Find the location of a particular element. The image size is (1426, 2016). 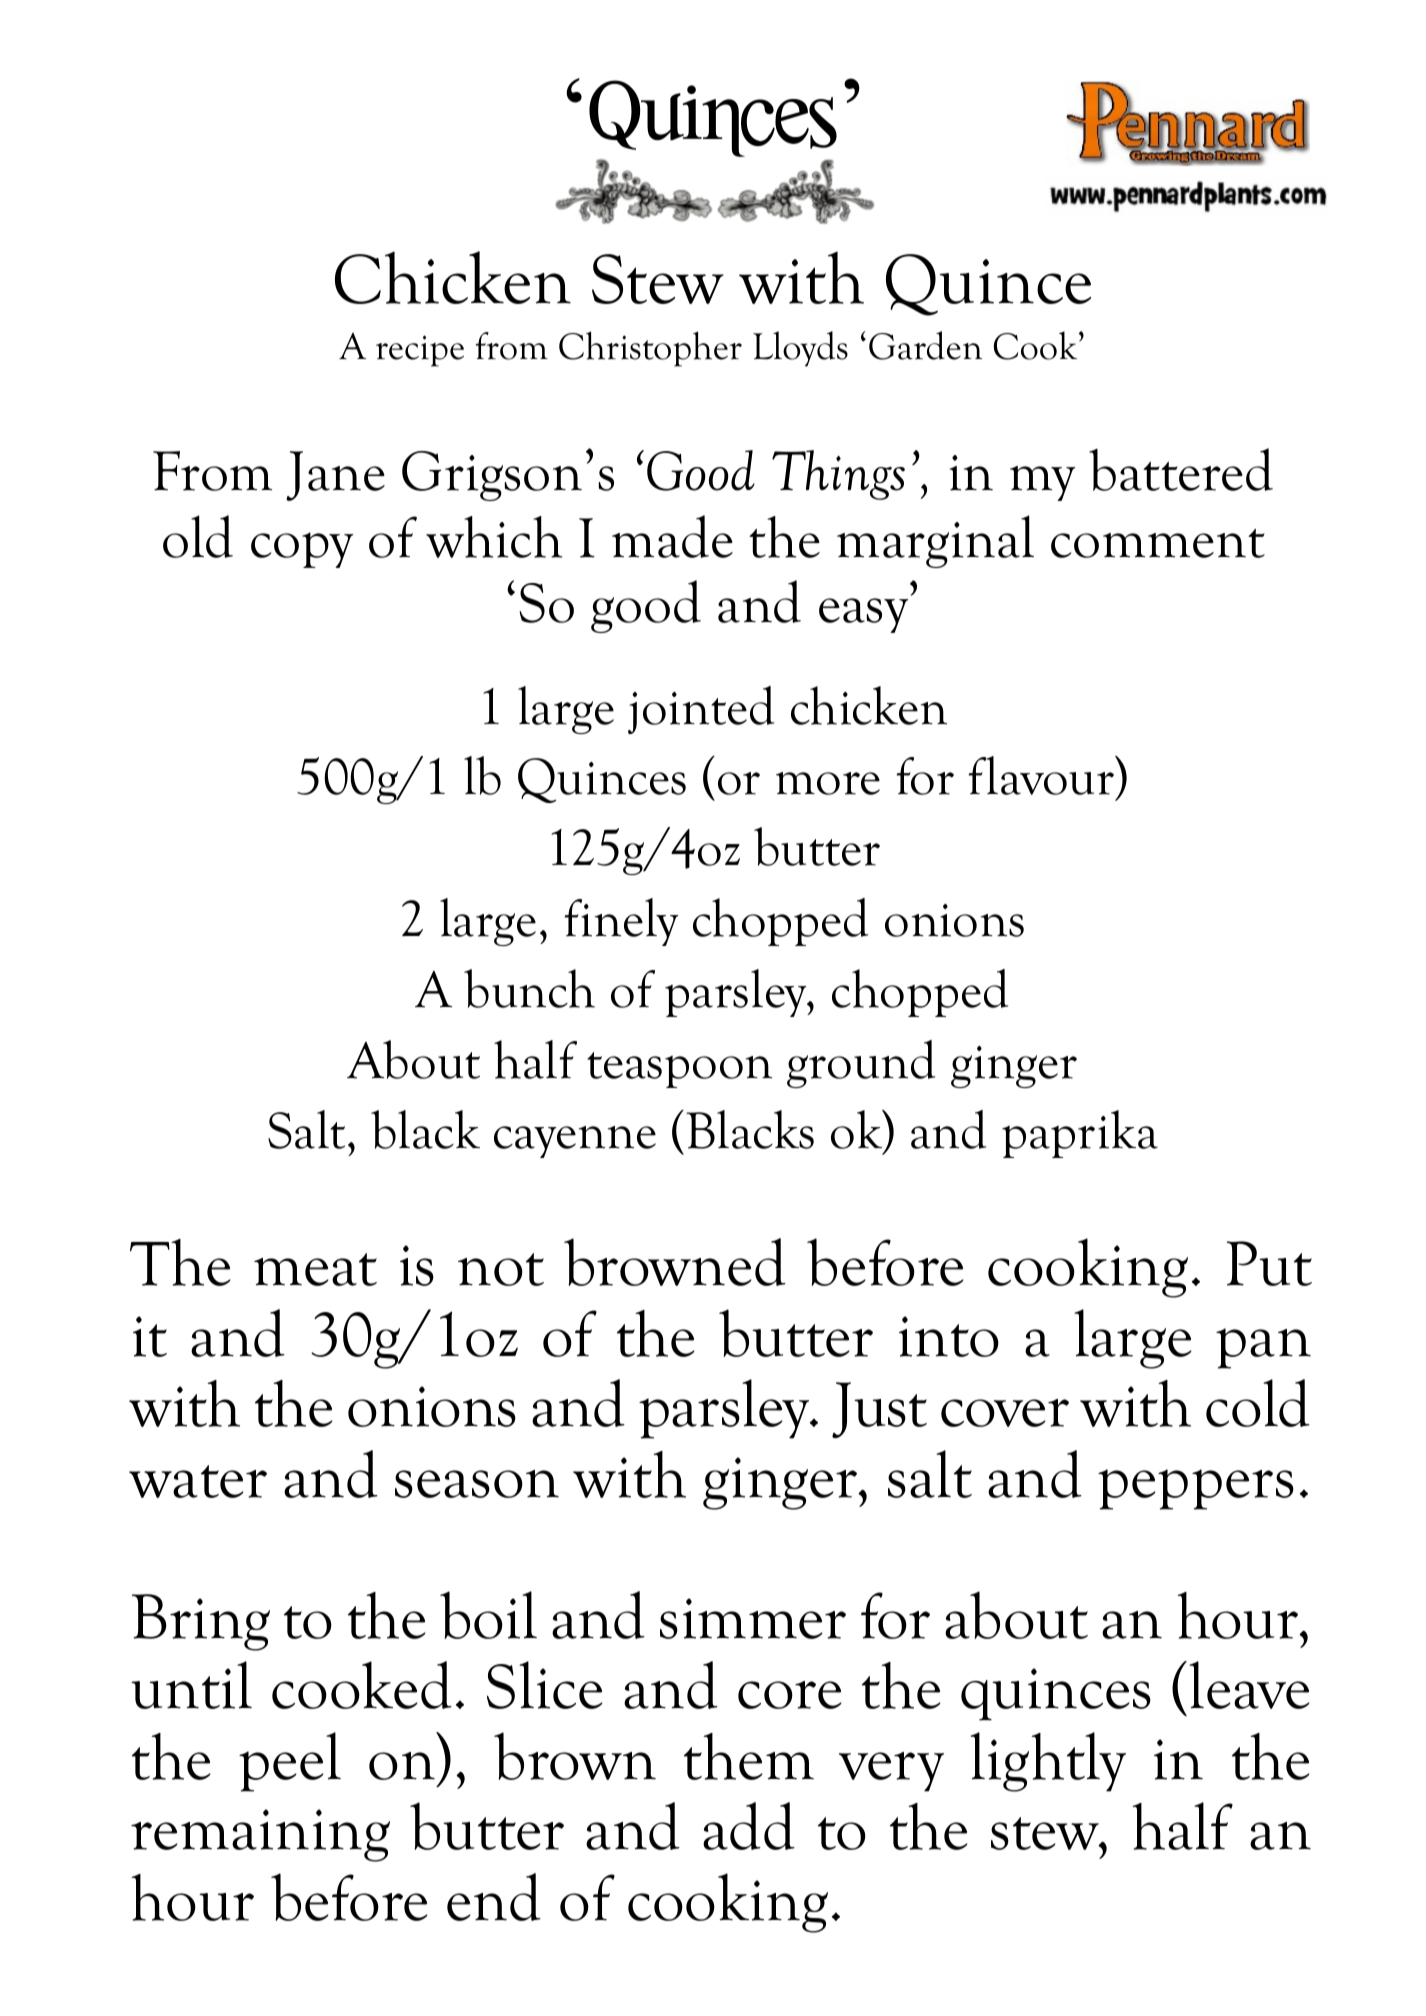

meat is located at coordinates (315, 1269).
